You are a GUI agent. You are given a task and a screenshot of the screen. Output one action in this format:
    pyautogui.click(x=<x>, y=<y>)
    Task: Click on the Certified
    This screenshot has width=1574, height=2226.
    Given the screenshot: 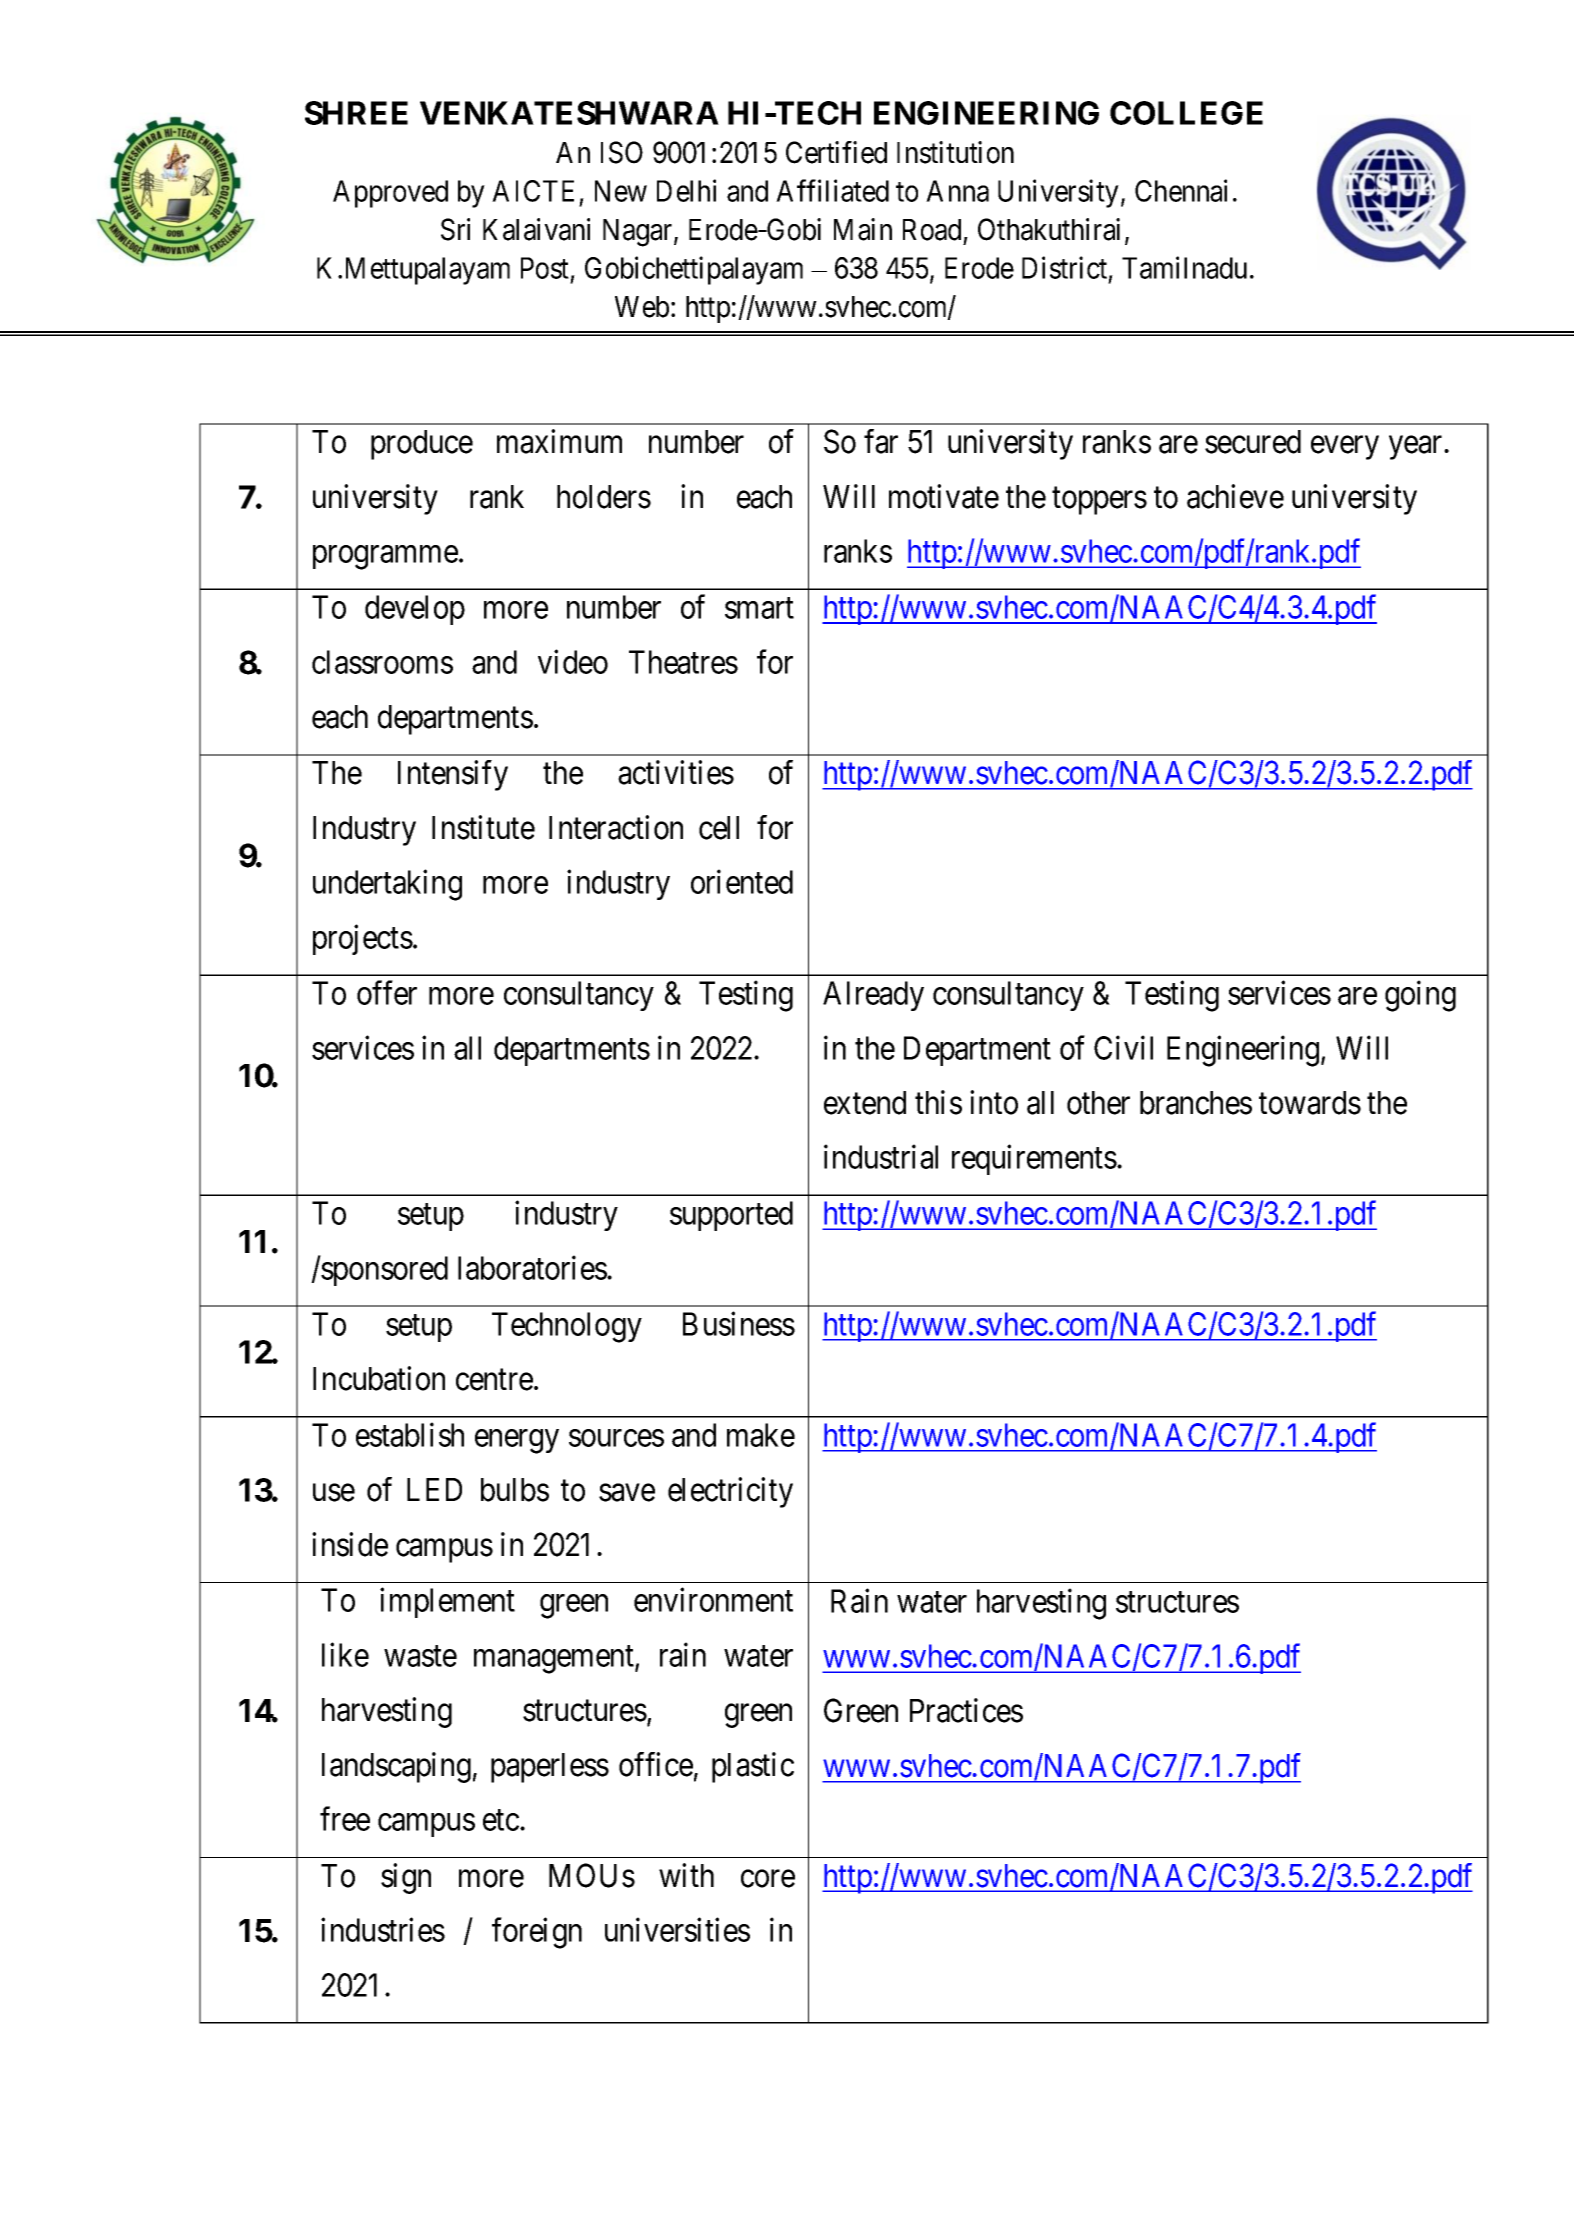 What is the action you would take?
    pyautogui.click(x=836, y=152)
